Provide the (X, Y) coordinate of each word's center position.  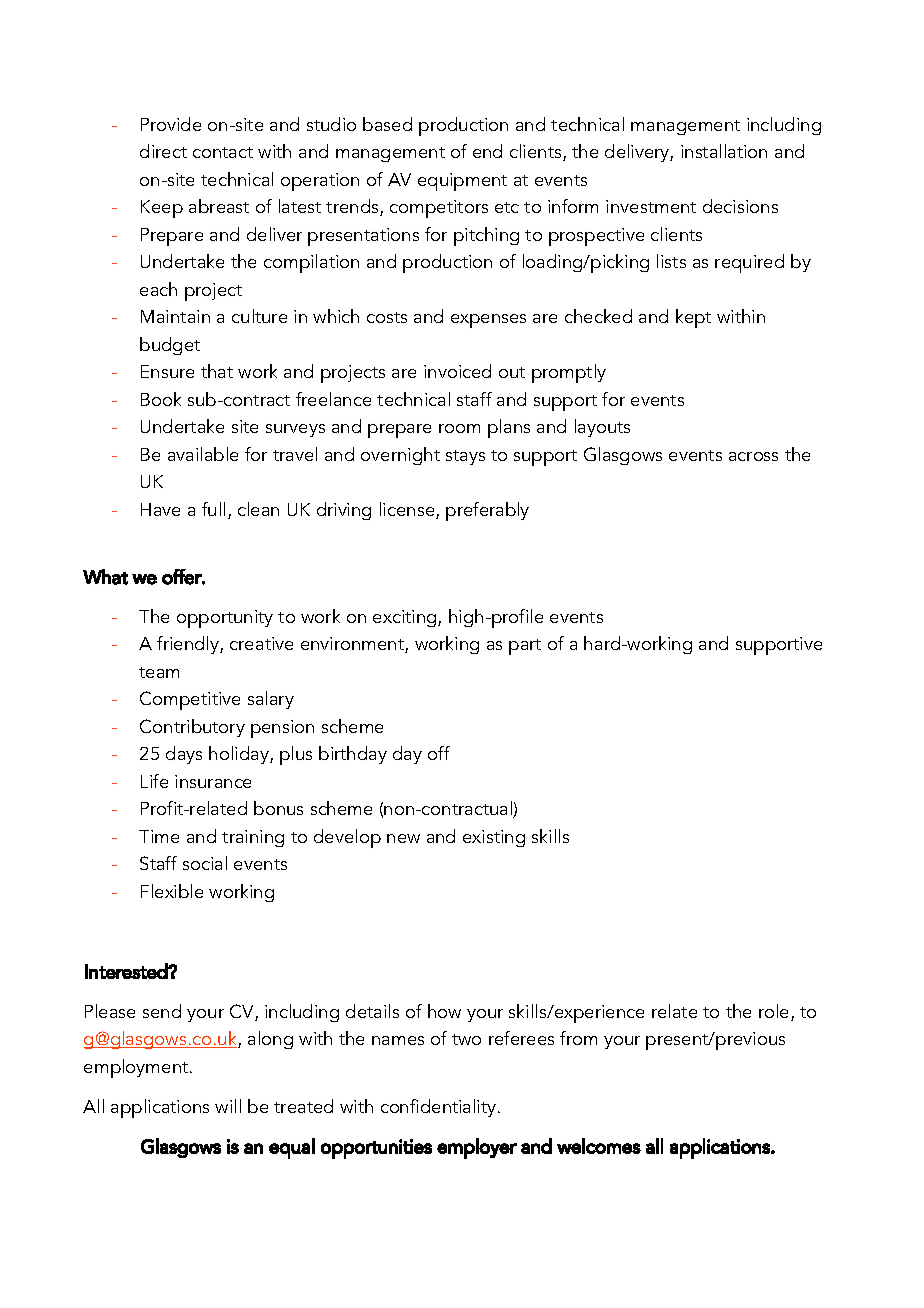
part (525, 647)
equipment (462, 182)
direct (163, 151)
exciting (406, 618)
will (228, 1106)
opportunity (225, 619)
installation (724, 151)
